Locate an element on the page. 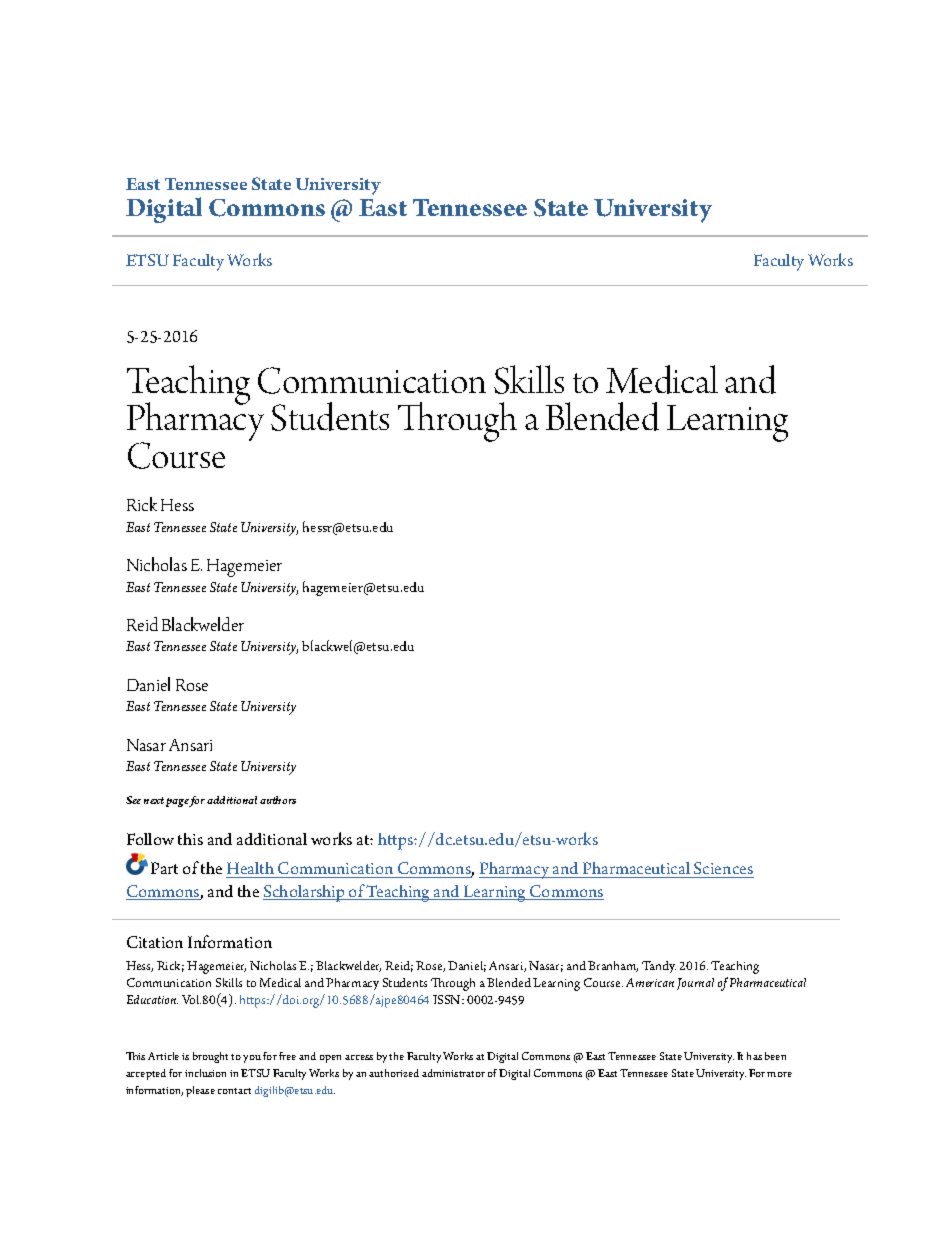 The height and width of the document is (1233, 952). Journal is located at coordinates (695, 984).
